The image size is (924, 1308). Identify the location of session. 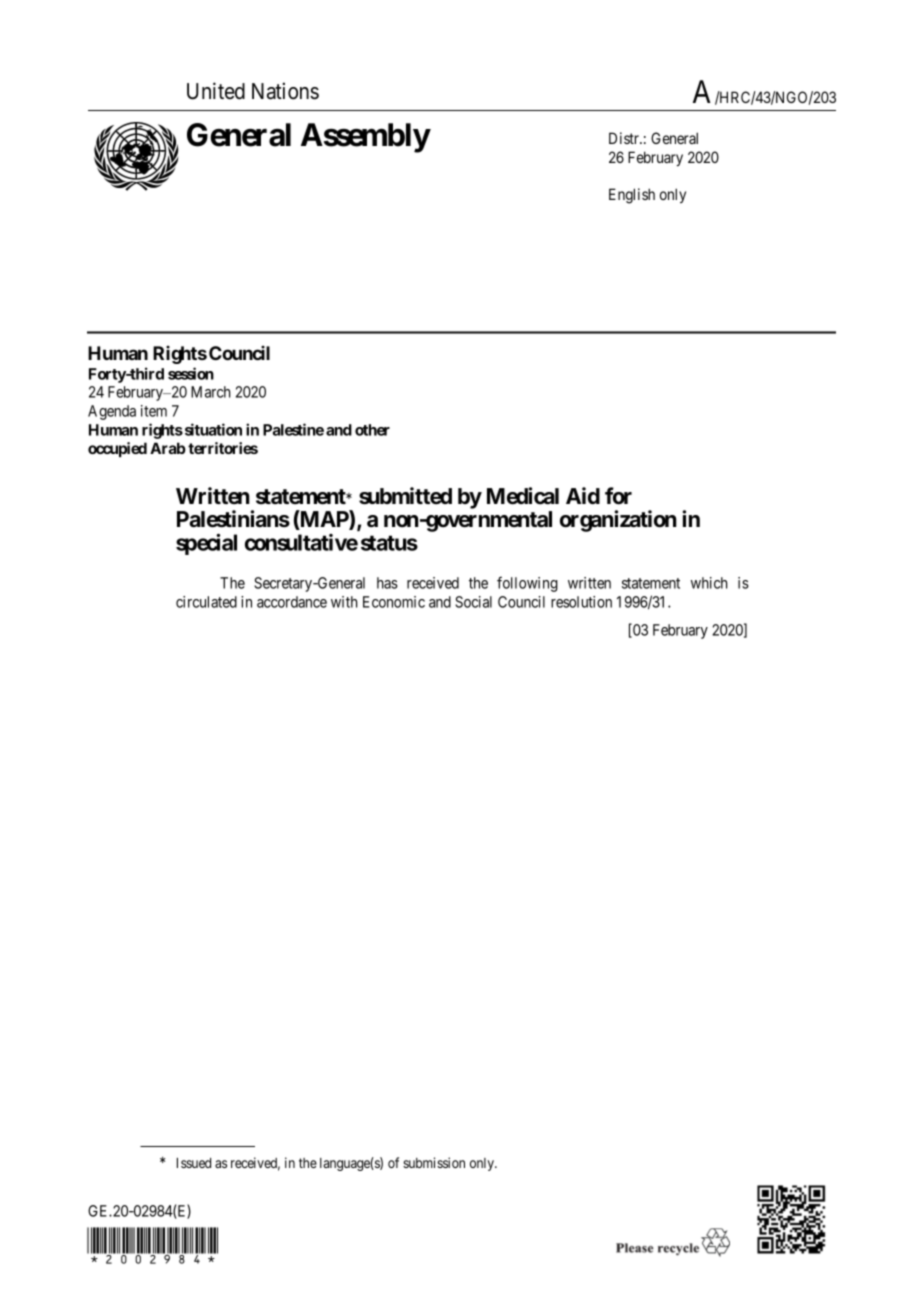
(191, 373).
